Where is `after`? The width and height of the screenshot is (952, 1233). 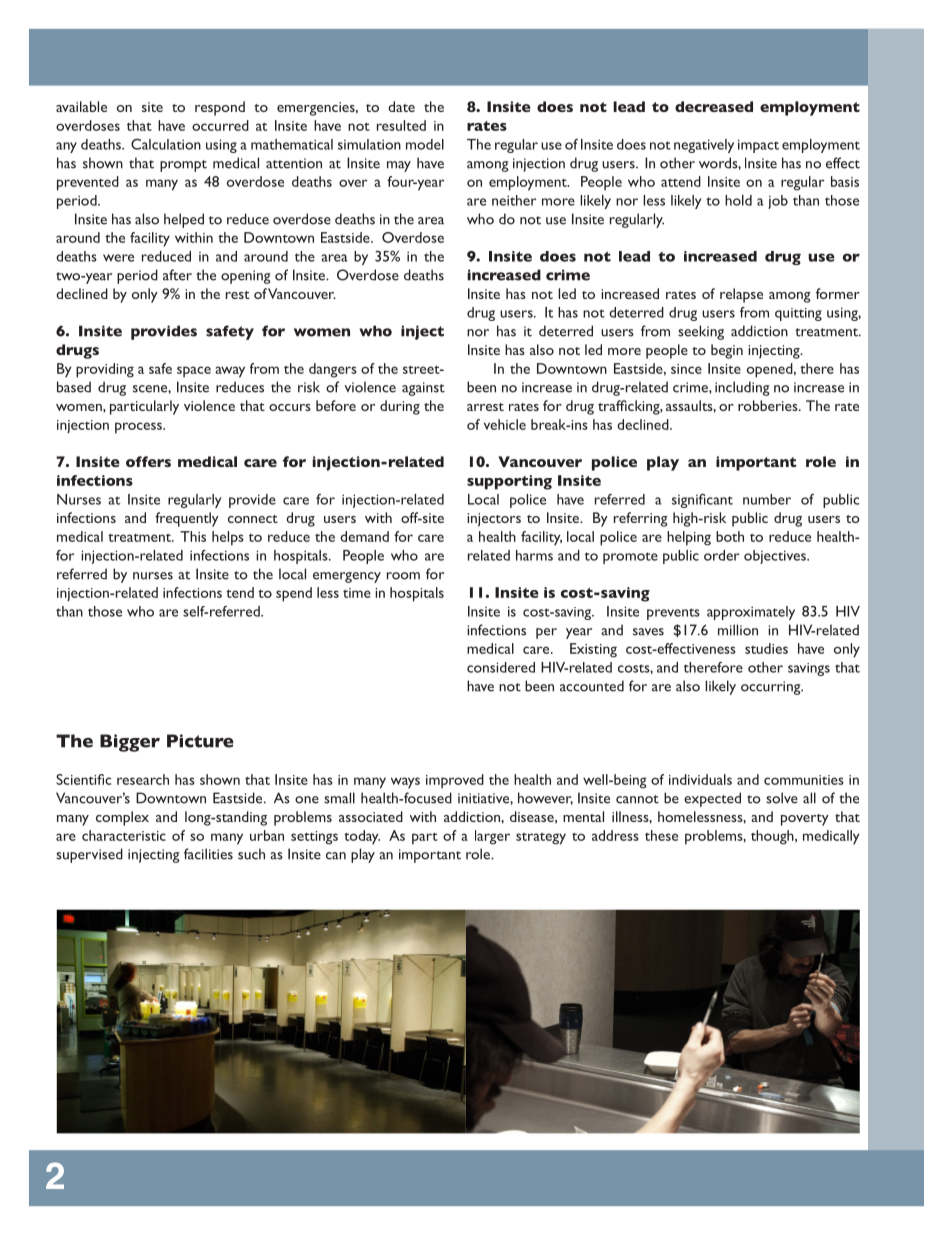
after is located at coordinates (177, 275).
